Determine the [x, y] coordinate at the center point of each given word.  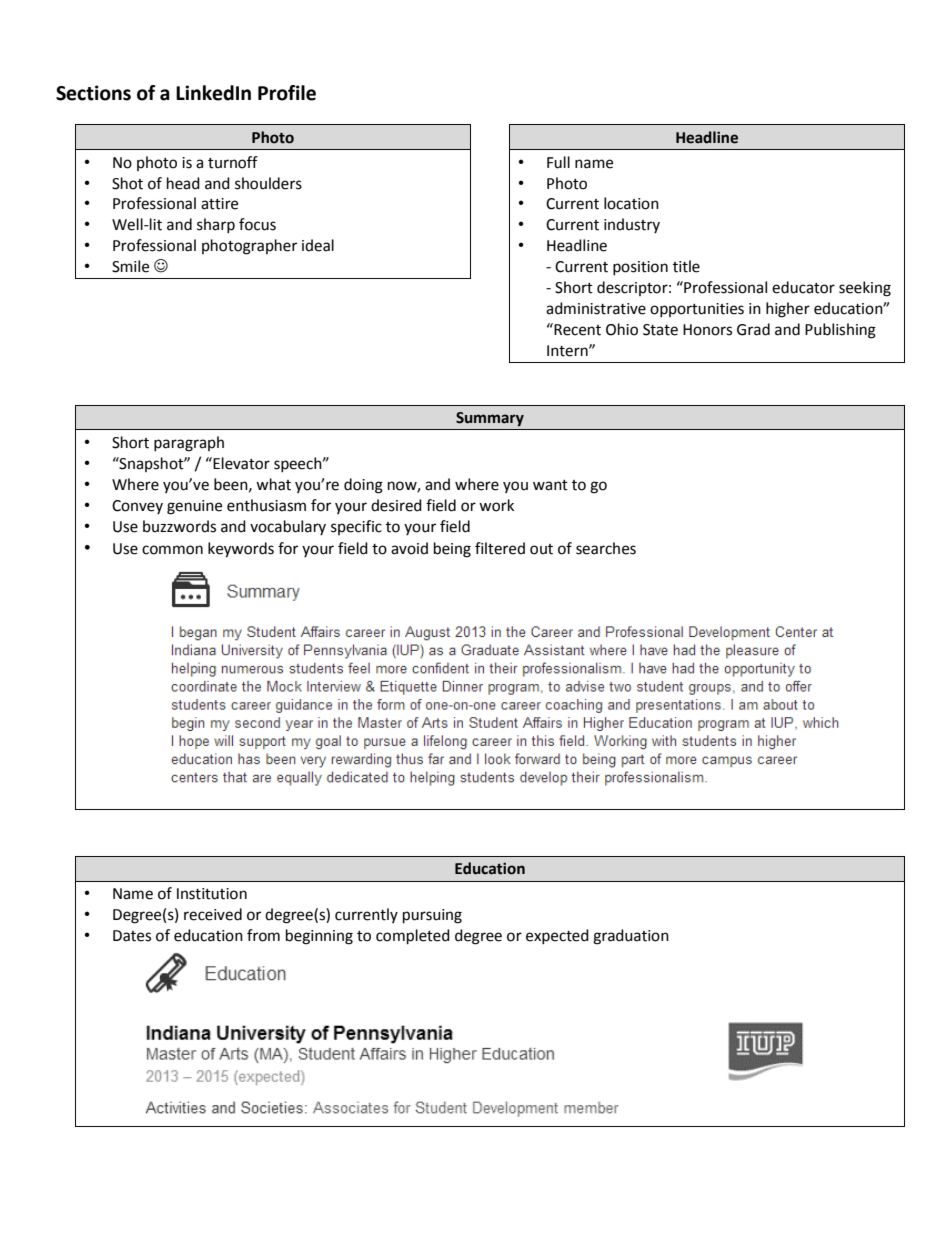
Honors [707, 330]
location [631, 203]
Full [558, 162]
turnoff [233, 162]
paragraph [189, 444]
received [213, 914]
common [172, 550]
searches [606, 548]
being [452, 550]
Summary [490, 419]
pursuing [432, 916]
